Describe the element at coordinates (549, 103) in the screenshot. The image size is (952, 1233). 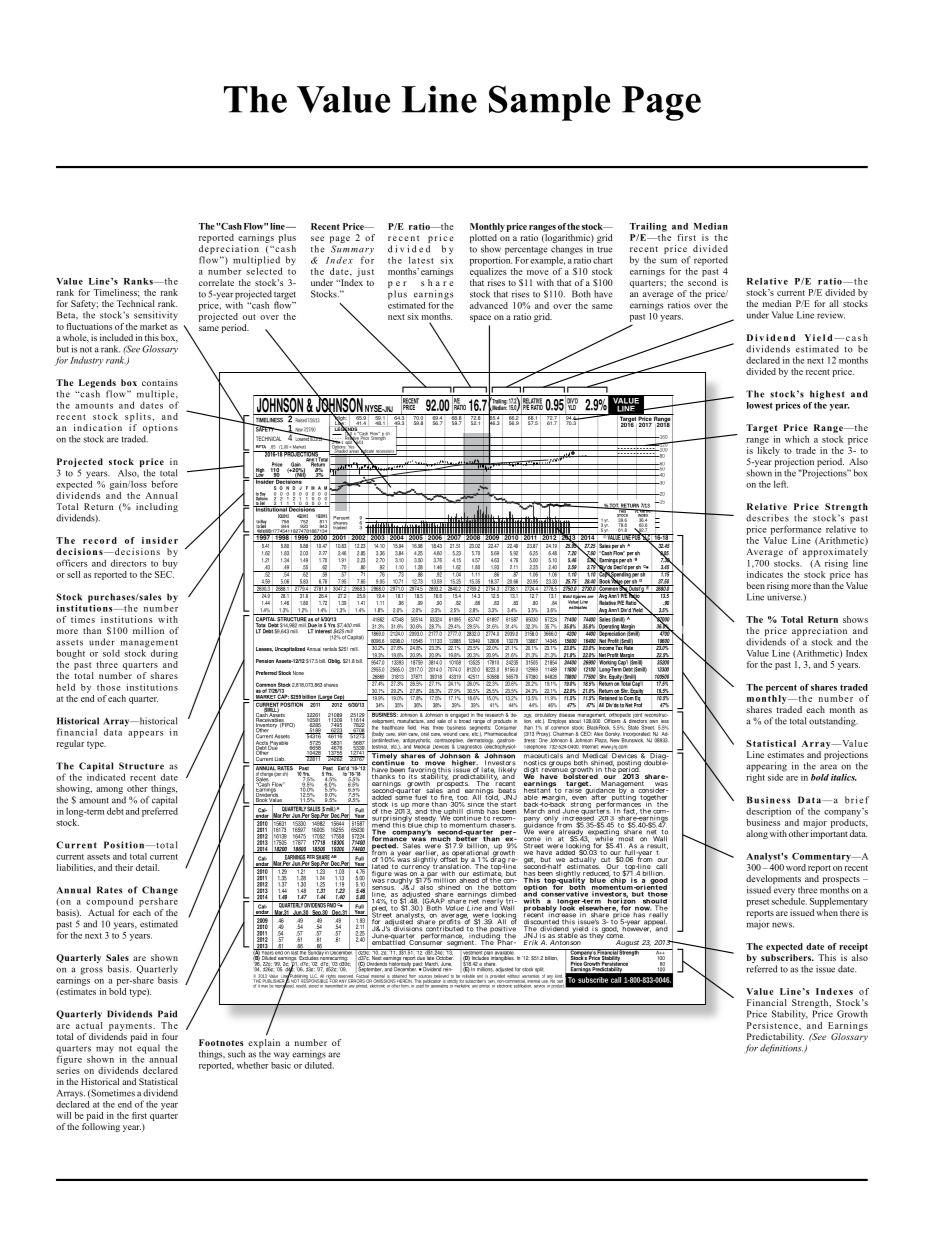
I see `Sample` at that location.
